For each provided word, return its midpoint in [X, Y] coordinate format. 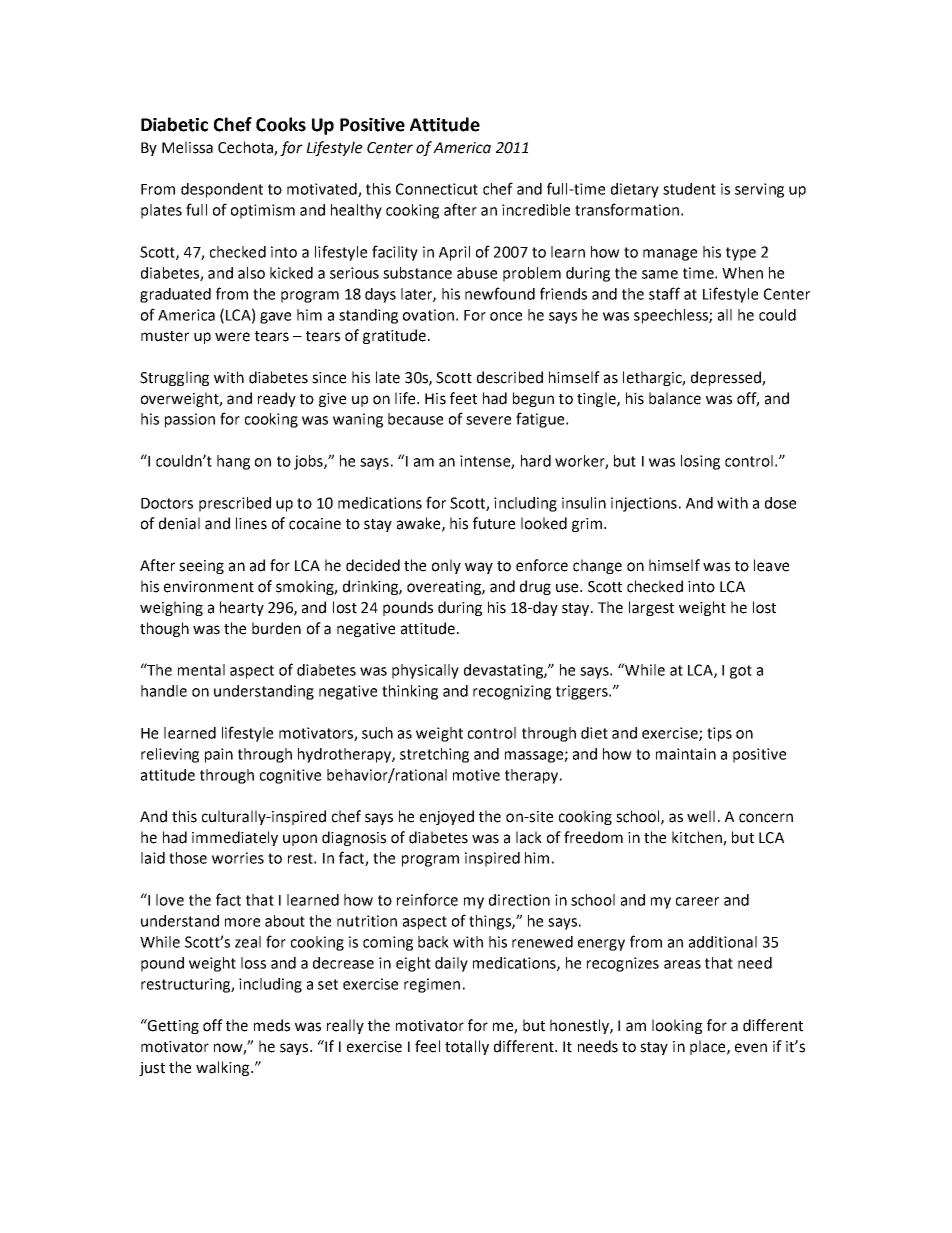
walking [224, 1068]
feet [463, 398]
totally [467, 1047]
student [689, 189]
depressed [727, 378]
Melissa [187, 147]
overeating [445, 588]
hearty [242, 608]
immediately [235, 838]
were [232, 337]
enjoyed [447, 817]
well [701, 816]
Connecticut [437, 189]
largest [651, 608]
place [709, 1047]
